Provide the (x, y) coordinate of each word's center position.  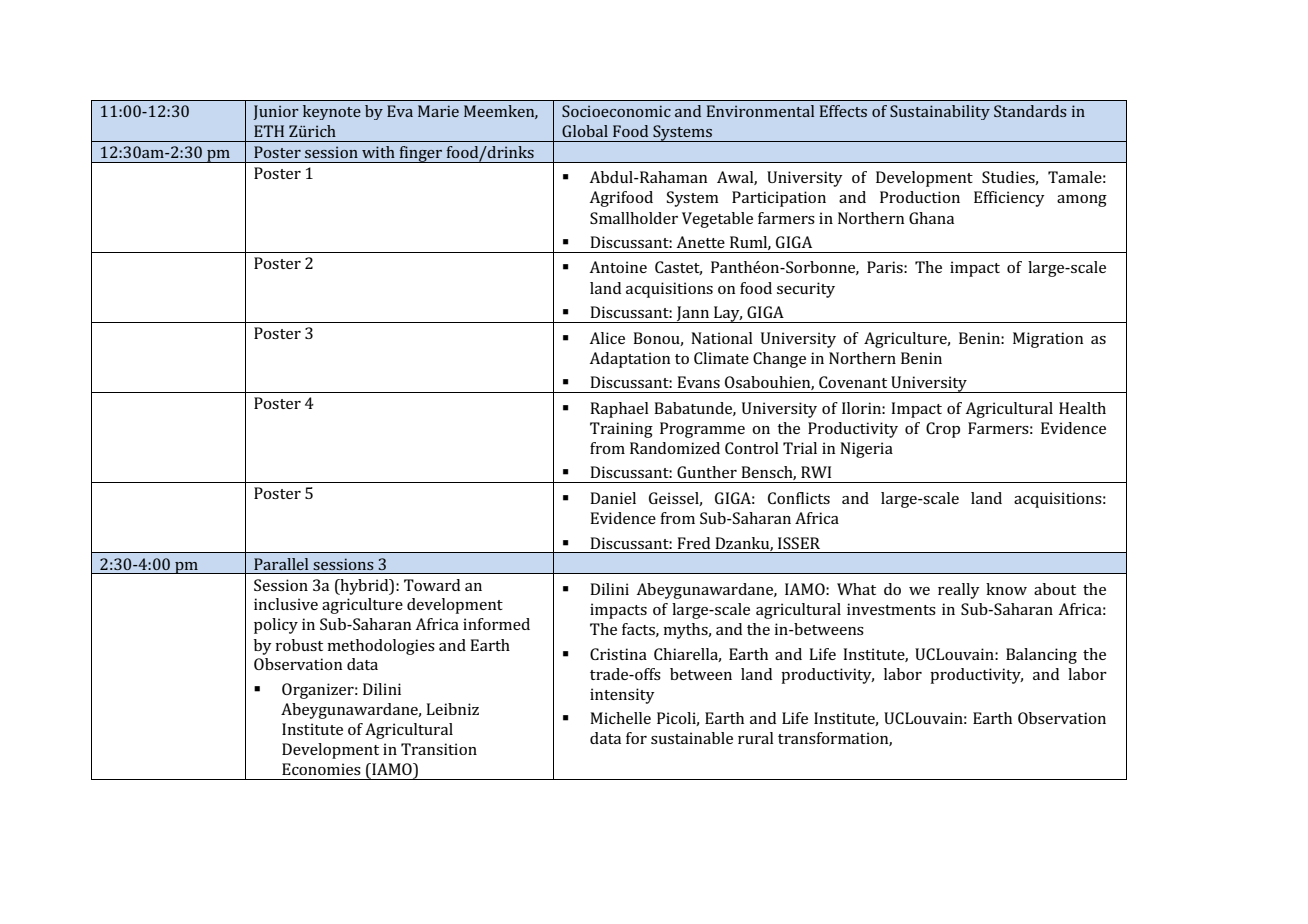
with (378, 152)
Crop (943, 430)
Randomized (675, 448)
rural (756, 738)
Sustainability (940, 112)
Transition (439, 749)
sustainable (692, 738)
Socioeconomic (616, 111)
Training (621, 430)
